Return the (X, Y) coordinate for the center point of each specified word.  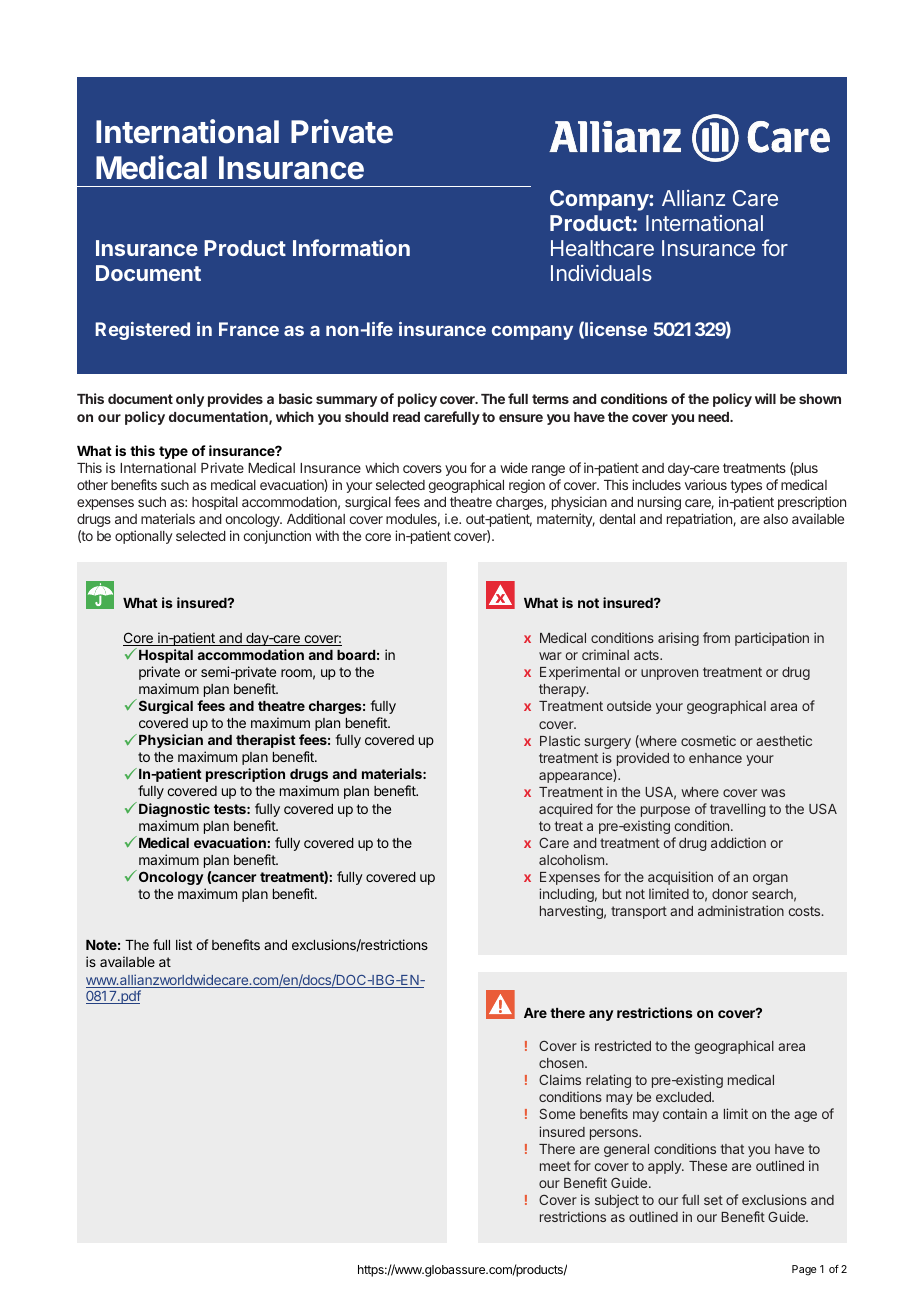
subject (617, 1201)
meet (555, 1166)
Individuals (601, 272)
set (713, 1200)
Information (351, 247)
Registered (142, 331)
